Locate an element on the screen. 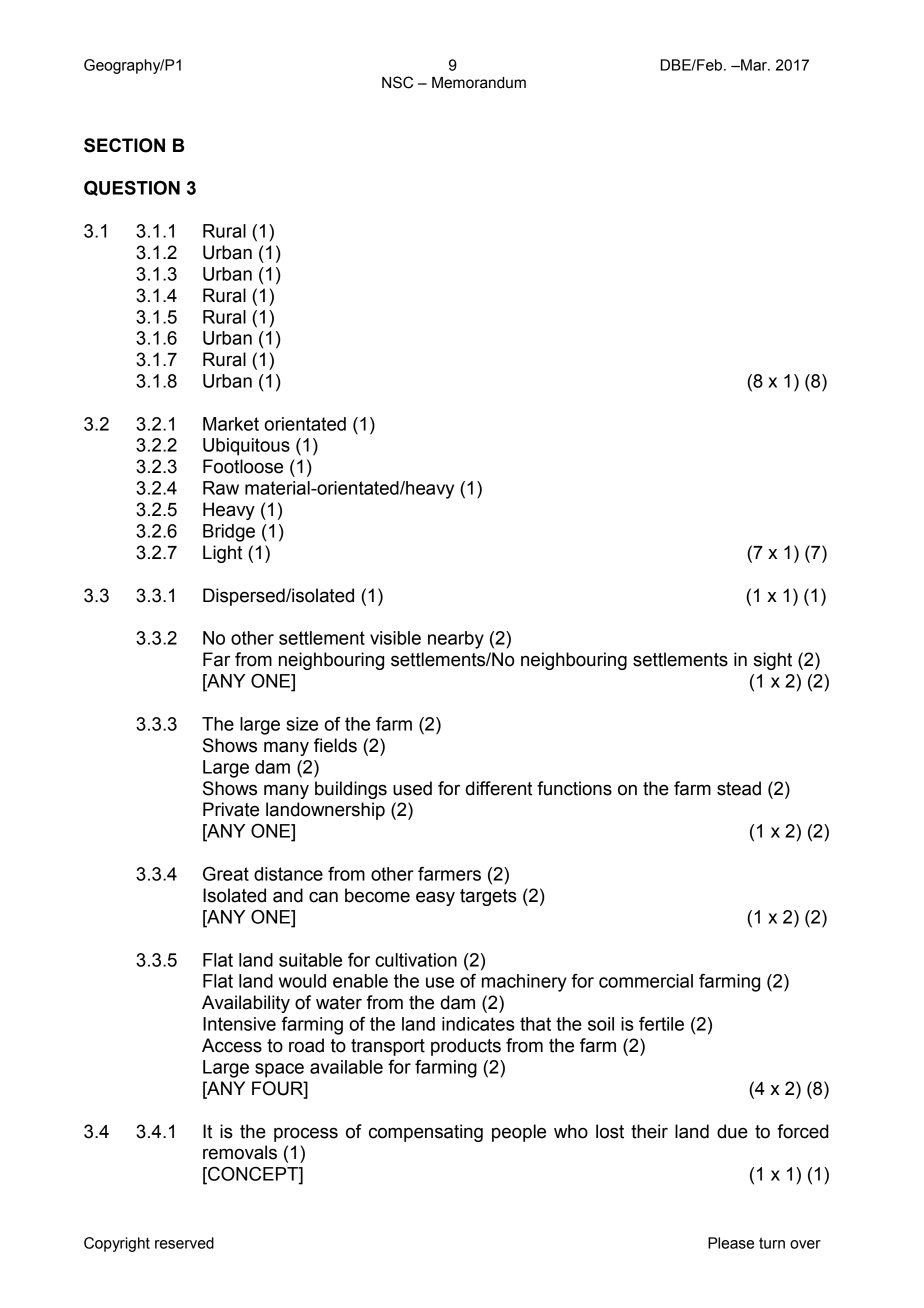 The height and width of the screenshot is (1308, 924). sight is located at coordinates (773, 661).
